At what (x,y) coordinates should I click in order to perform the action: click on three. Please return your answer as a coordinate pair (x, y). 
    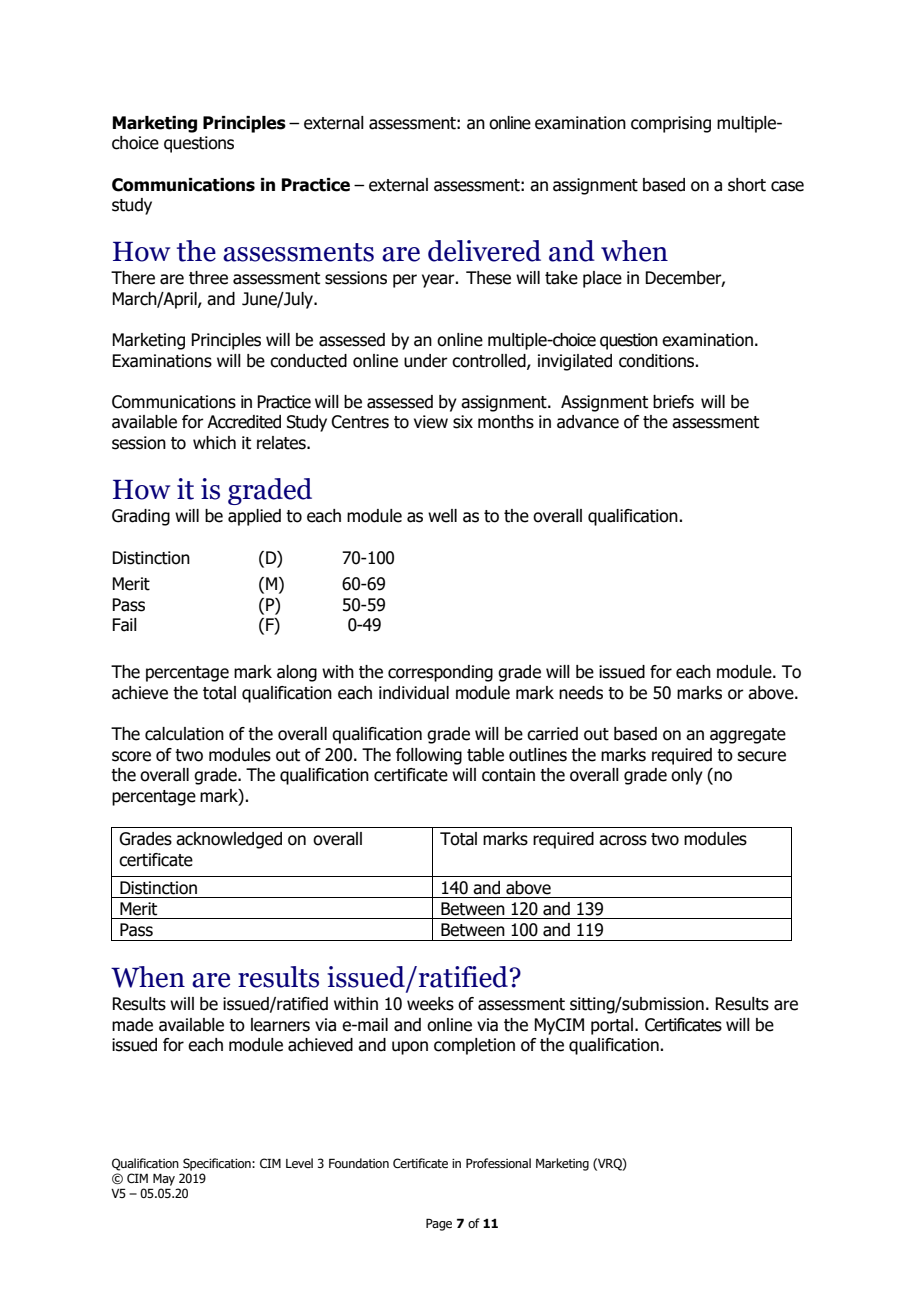
    Looking at the image, I should click on (208, 278).
